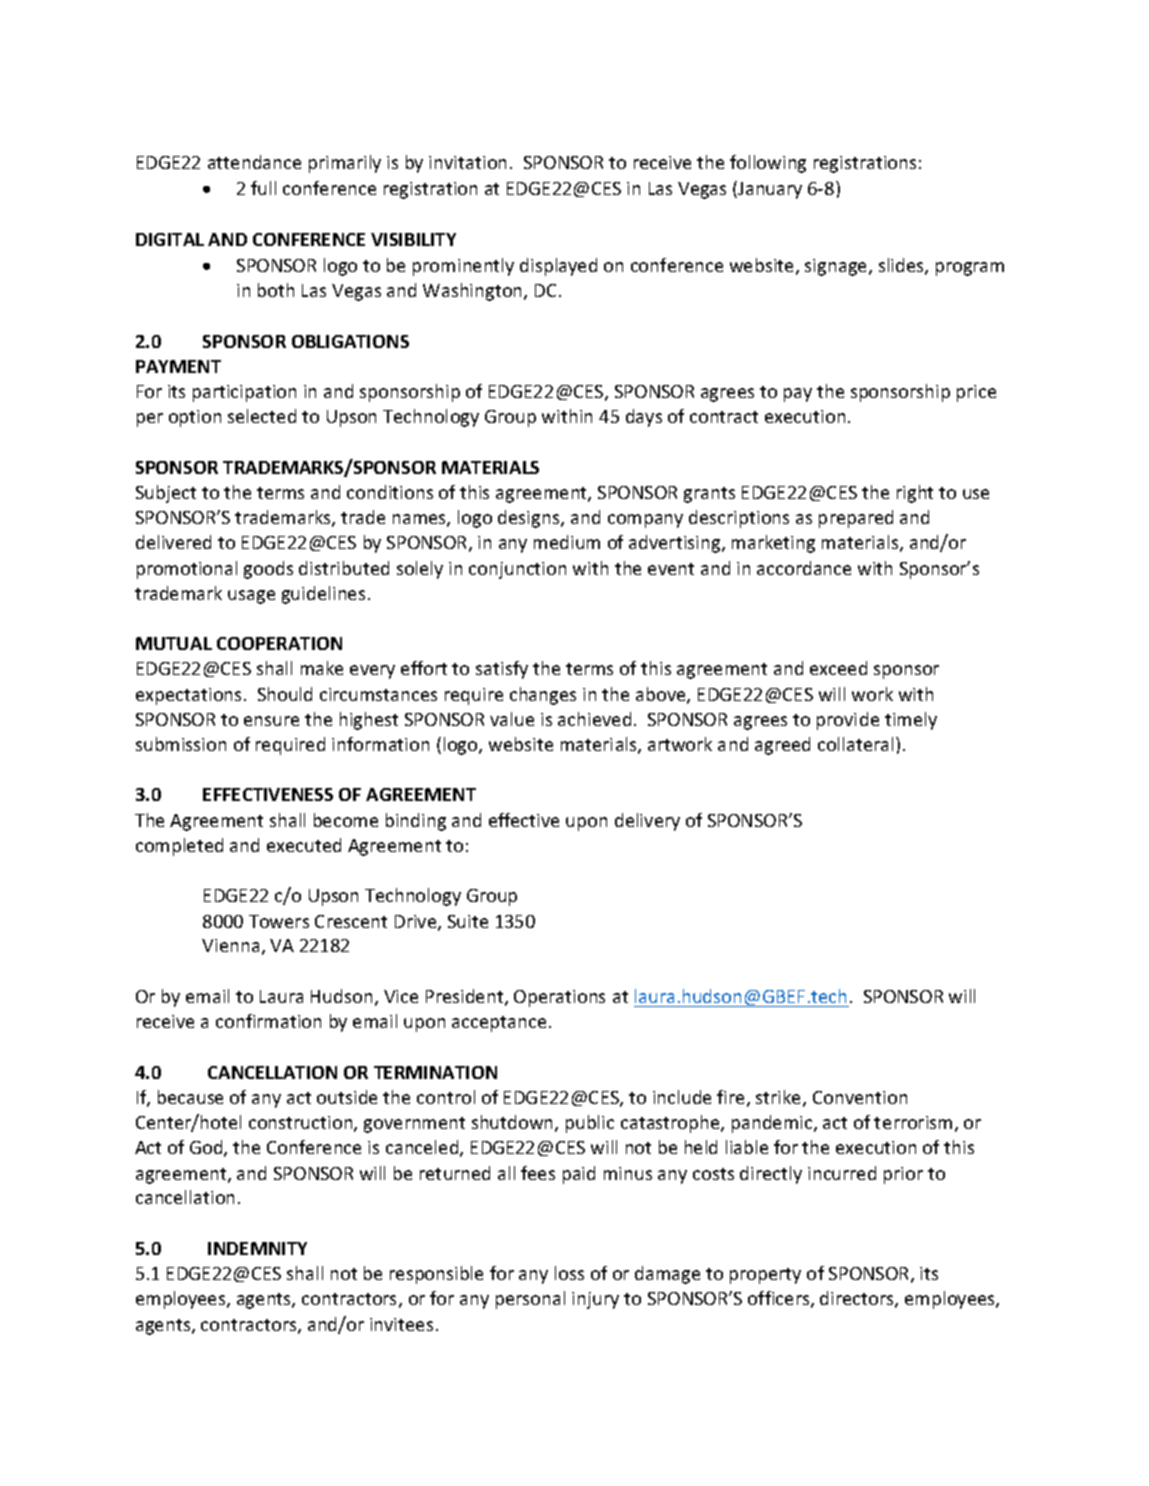  I want to click on displayed, so click(558, 267).
